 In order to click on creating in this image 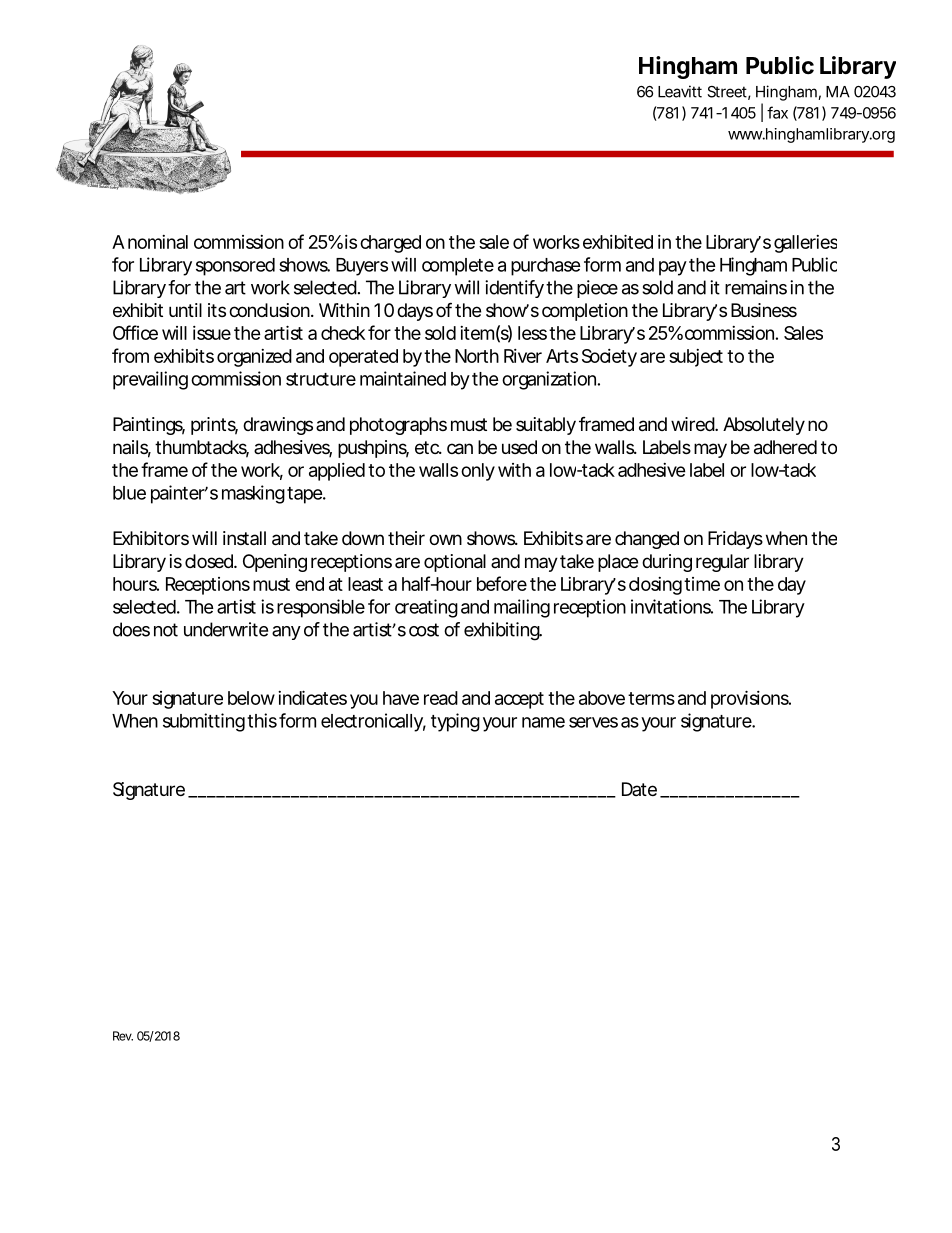, I will do `click(426, 608)`.
